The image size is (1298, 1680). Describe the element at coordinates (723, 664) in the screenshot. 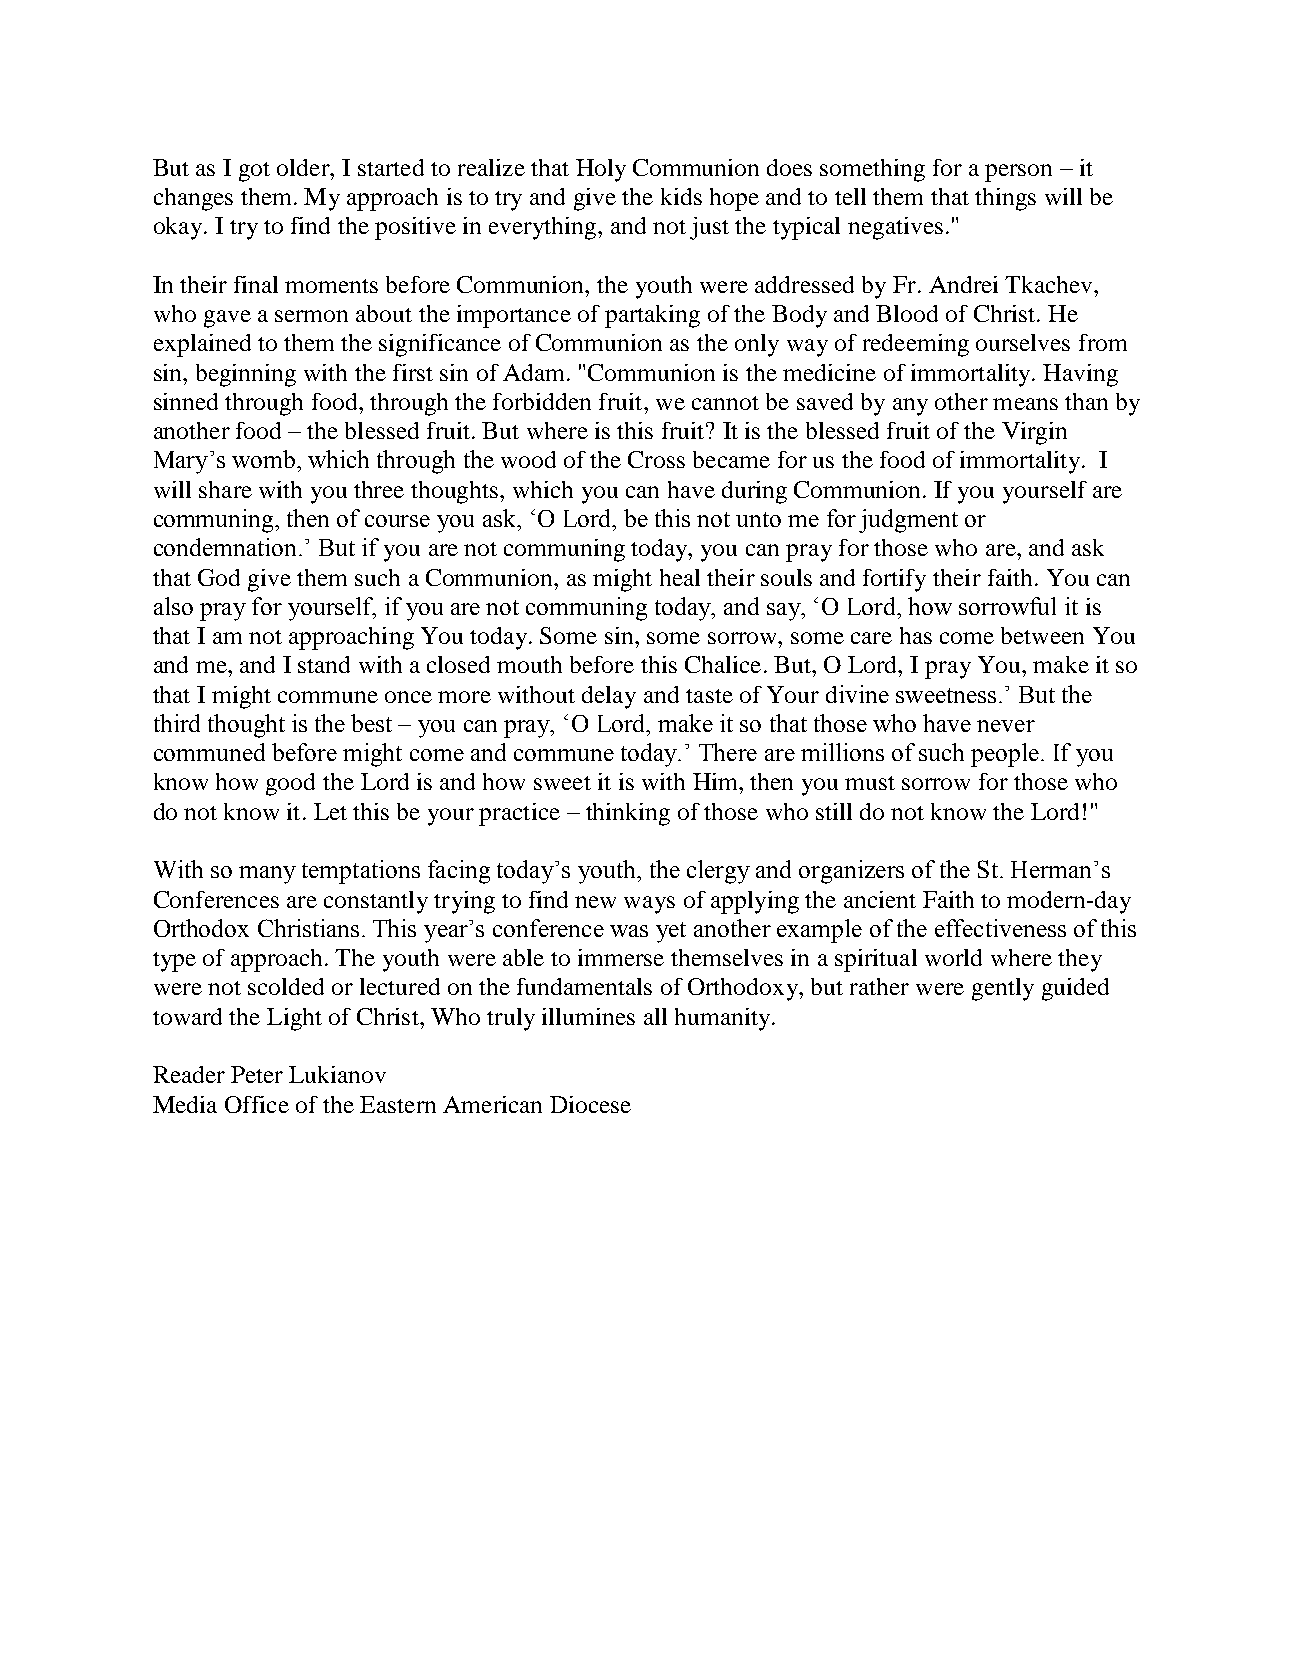

I see `Chalice` at that location.
